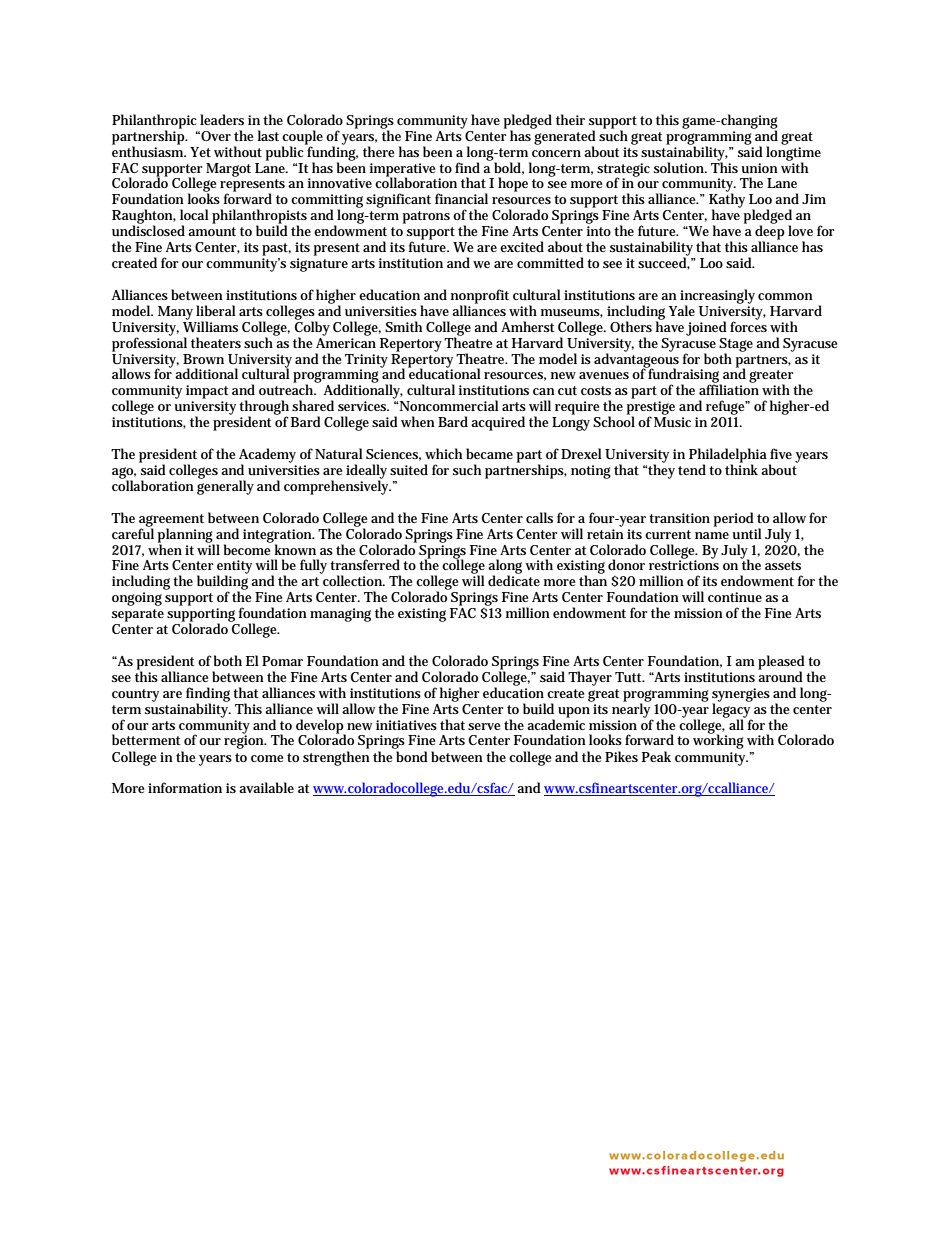 Image resolution: width=952 pixels, height=1233 pixels. What do you see at coordinates (412, 756) in the page?
I see `bond` at bounding box center [412, 756].
